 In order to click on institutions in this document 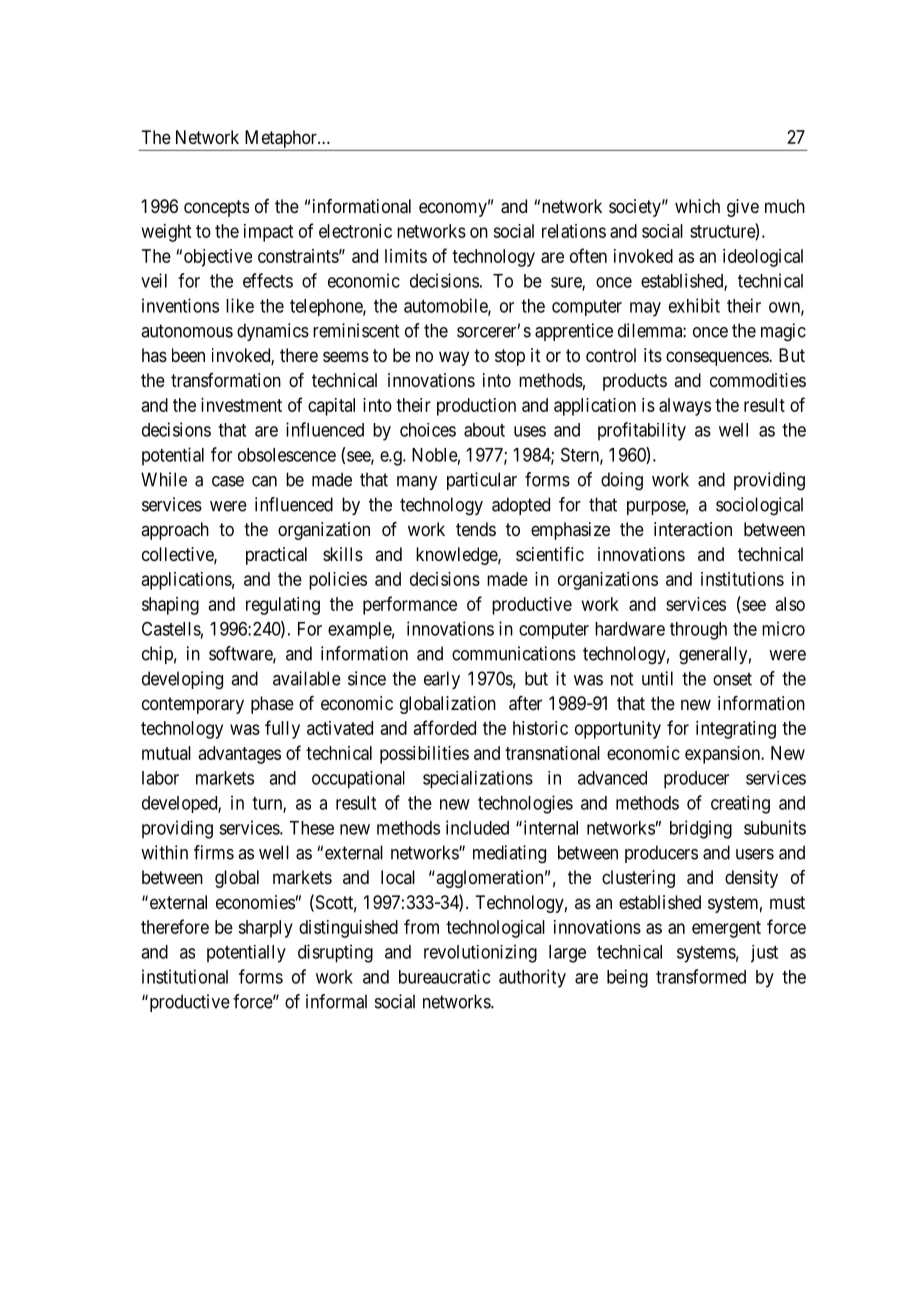, I will do `click(742, 579)`.
